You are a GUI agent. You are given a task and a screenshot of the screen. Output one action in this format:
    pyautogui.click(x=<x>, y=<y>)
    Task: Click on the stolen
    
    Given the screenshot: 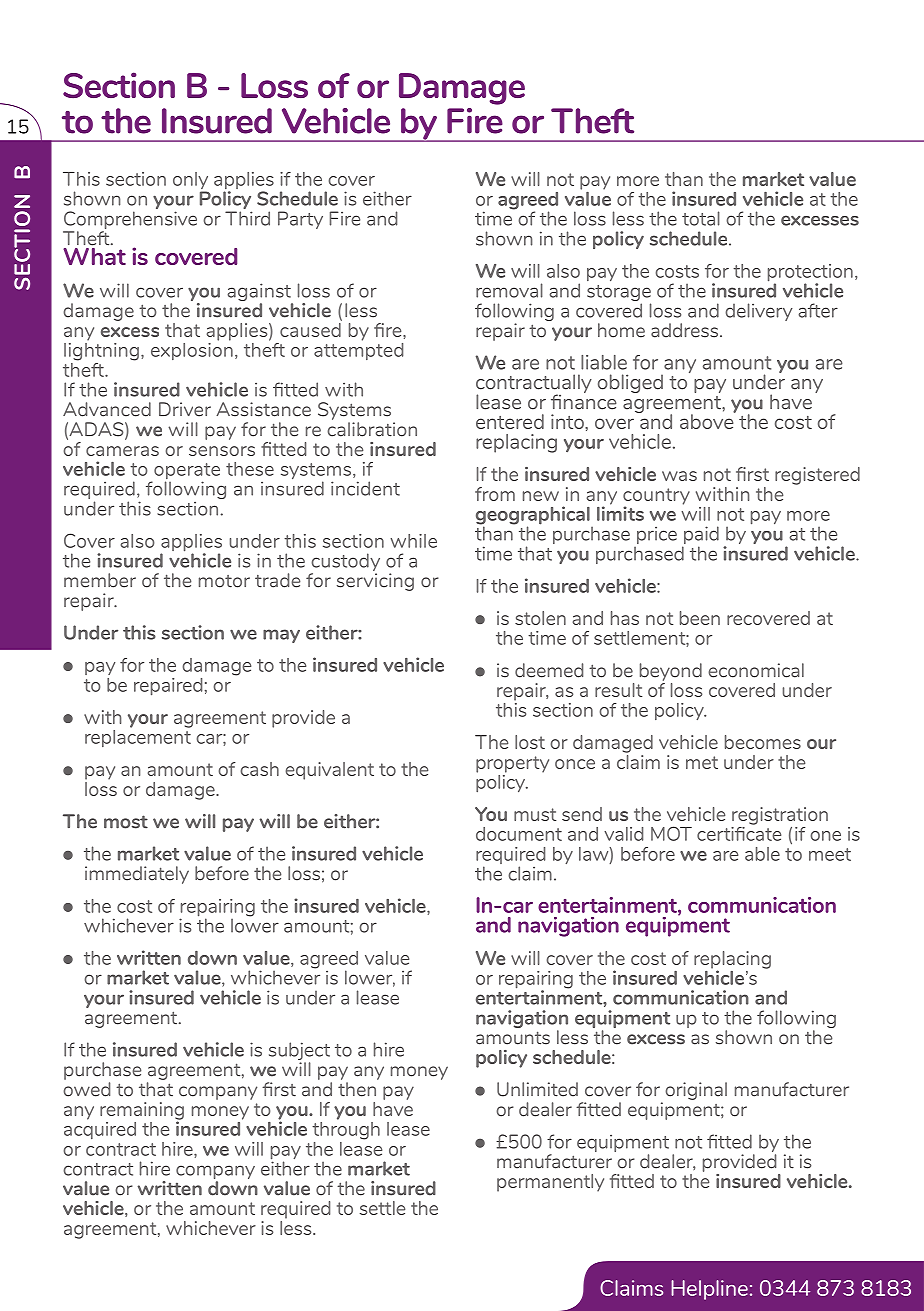 What is the action you would take?
    pyautogui.click(x=540, y=618)
